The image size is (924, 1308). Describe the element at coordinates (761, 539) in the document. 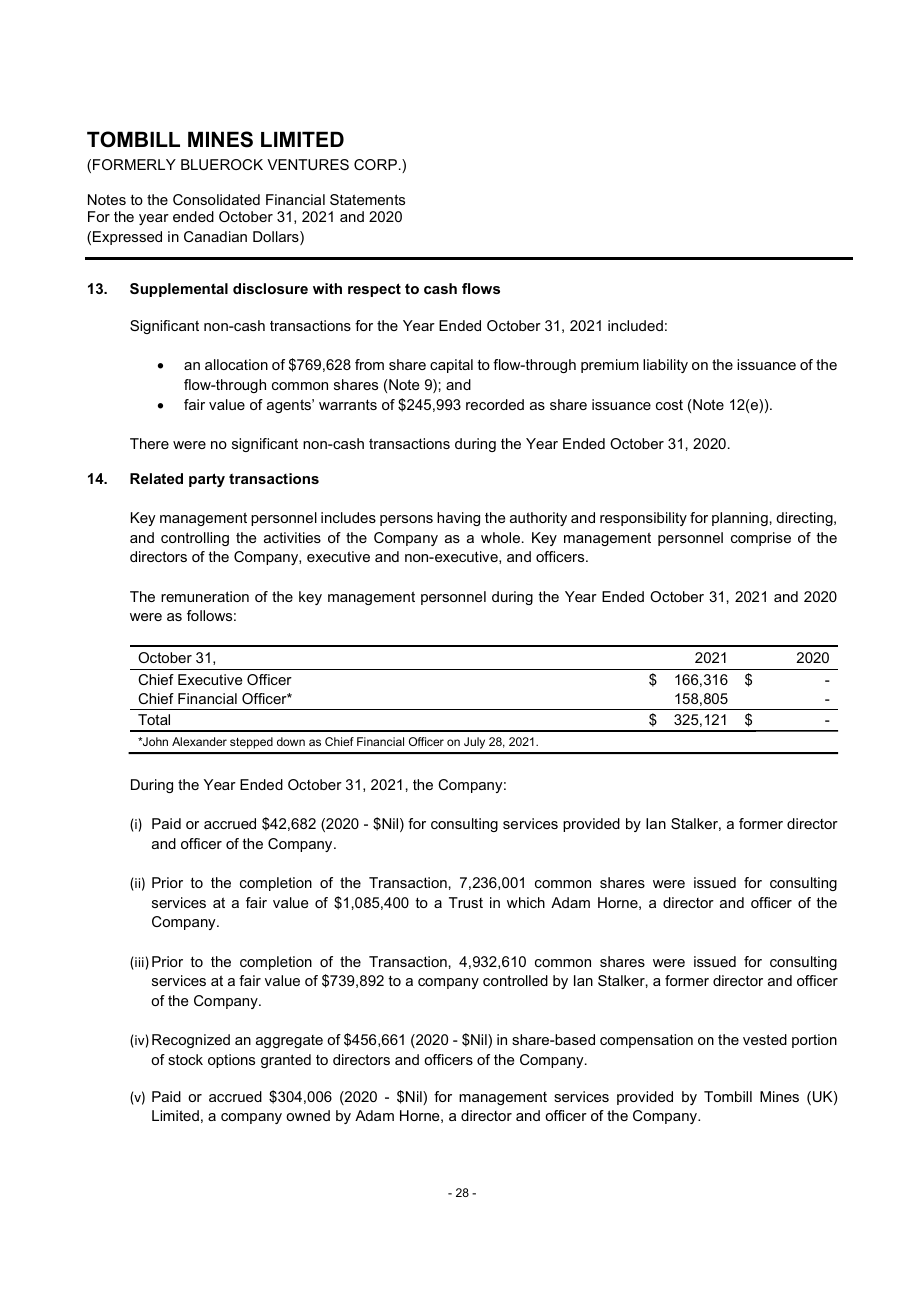

I see `comprise` at that location.
